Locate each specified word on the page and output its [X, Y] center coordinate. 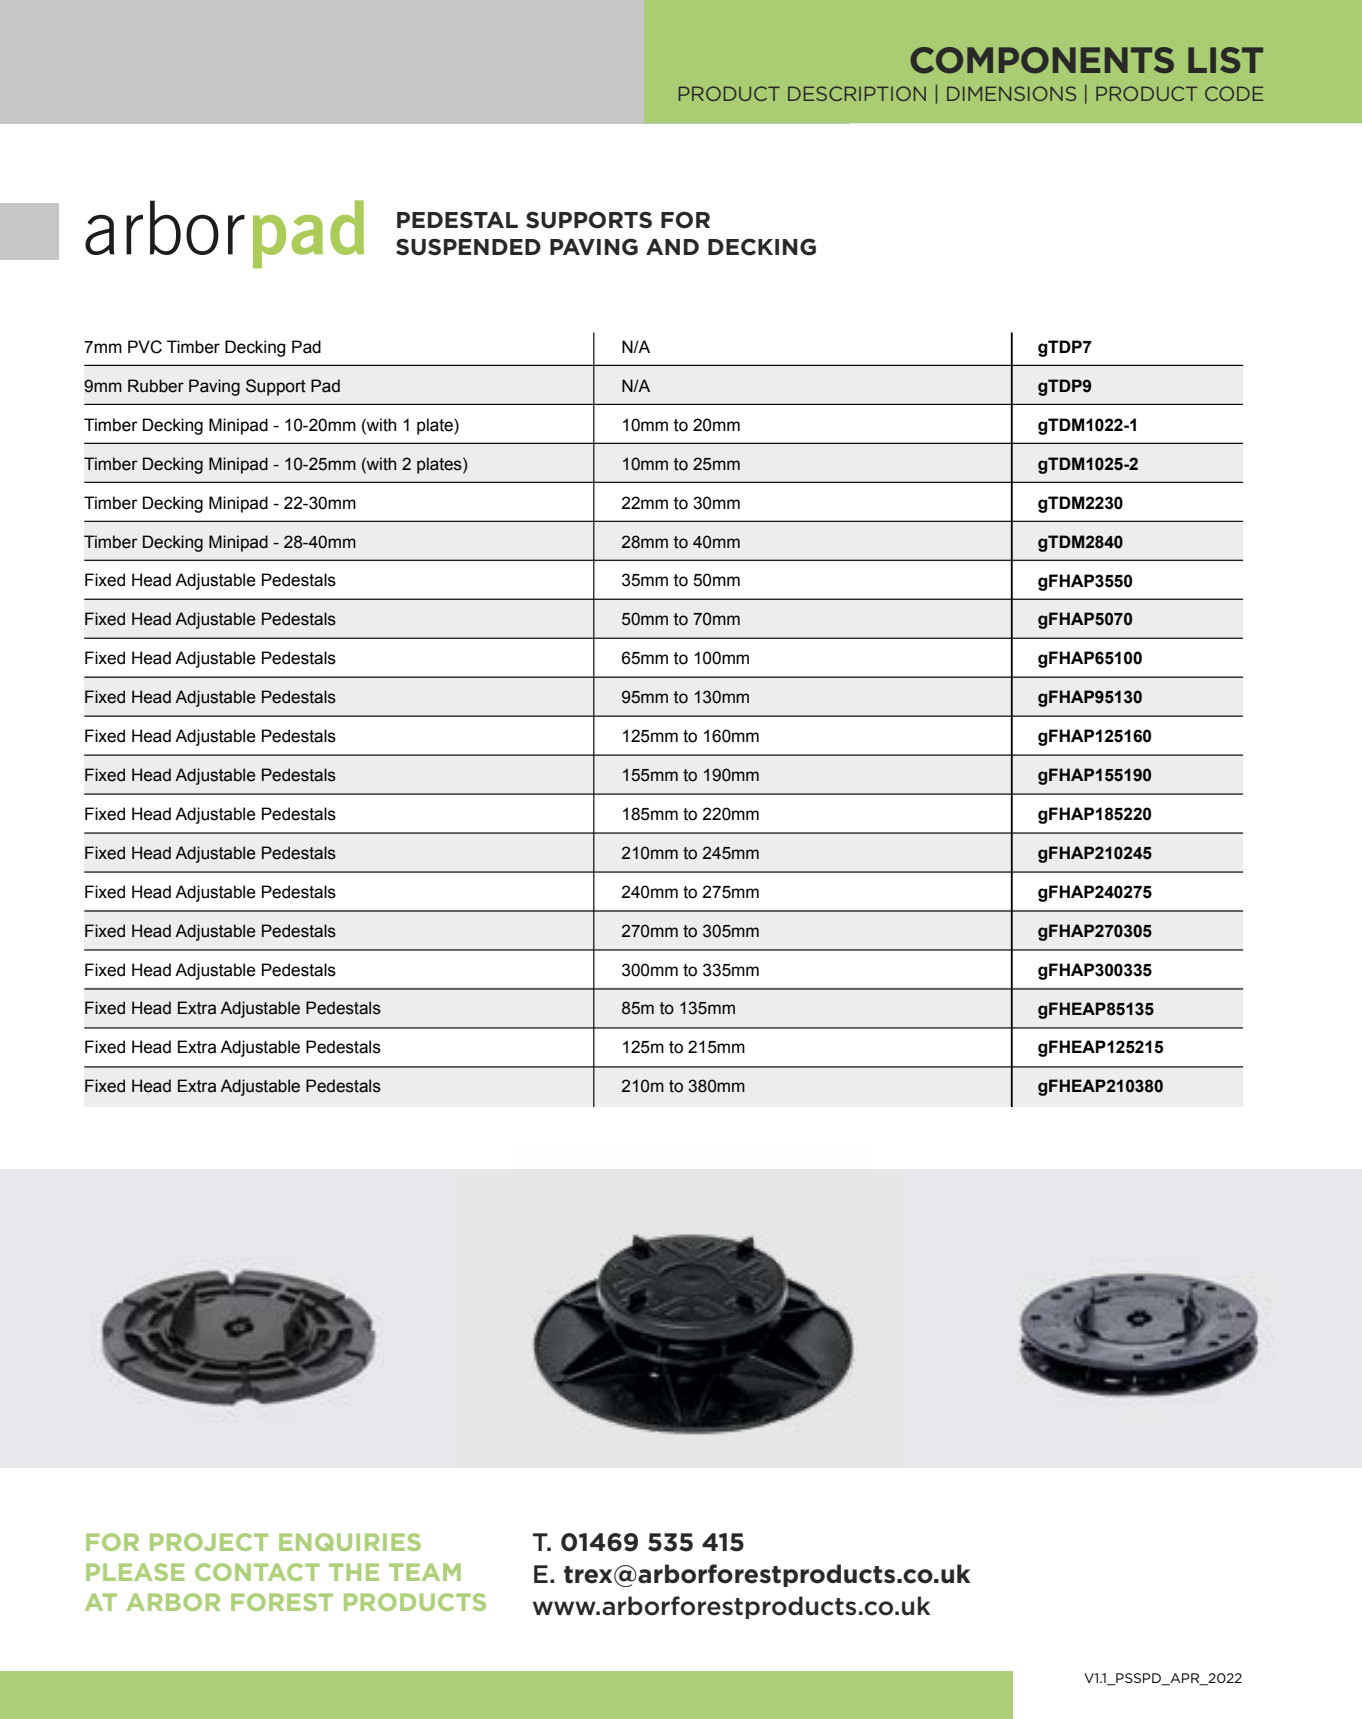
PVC [145, 347]
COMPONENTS [1042, 60]
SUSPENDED [468, 247]
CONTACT [257, 1572]
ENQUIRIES [350, 1542]
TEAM [425, 1572]
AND [672, 247]
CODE [1234, 93]
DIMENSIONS [1011, 93]
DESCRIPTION [857, 93]
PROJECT [209, 1542]
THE [354, 1572]
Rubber [156, 386]
